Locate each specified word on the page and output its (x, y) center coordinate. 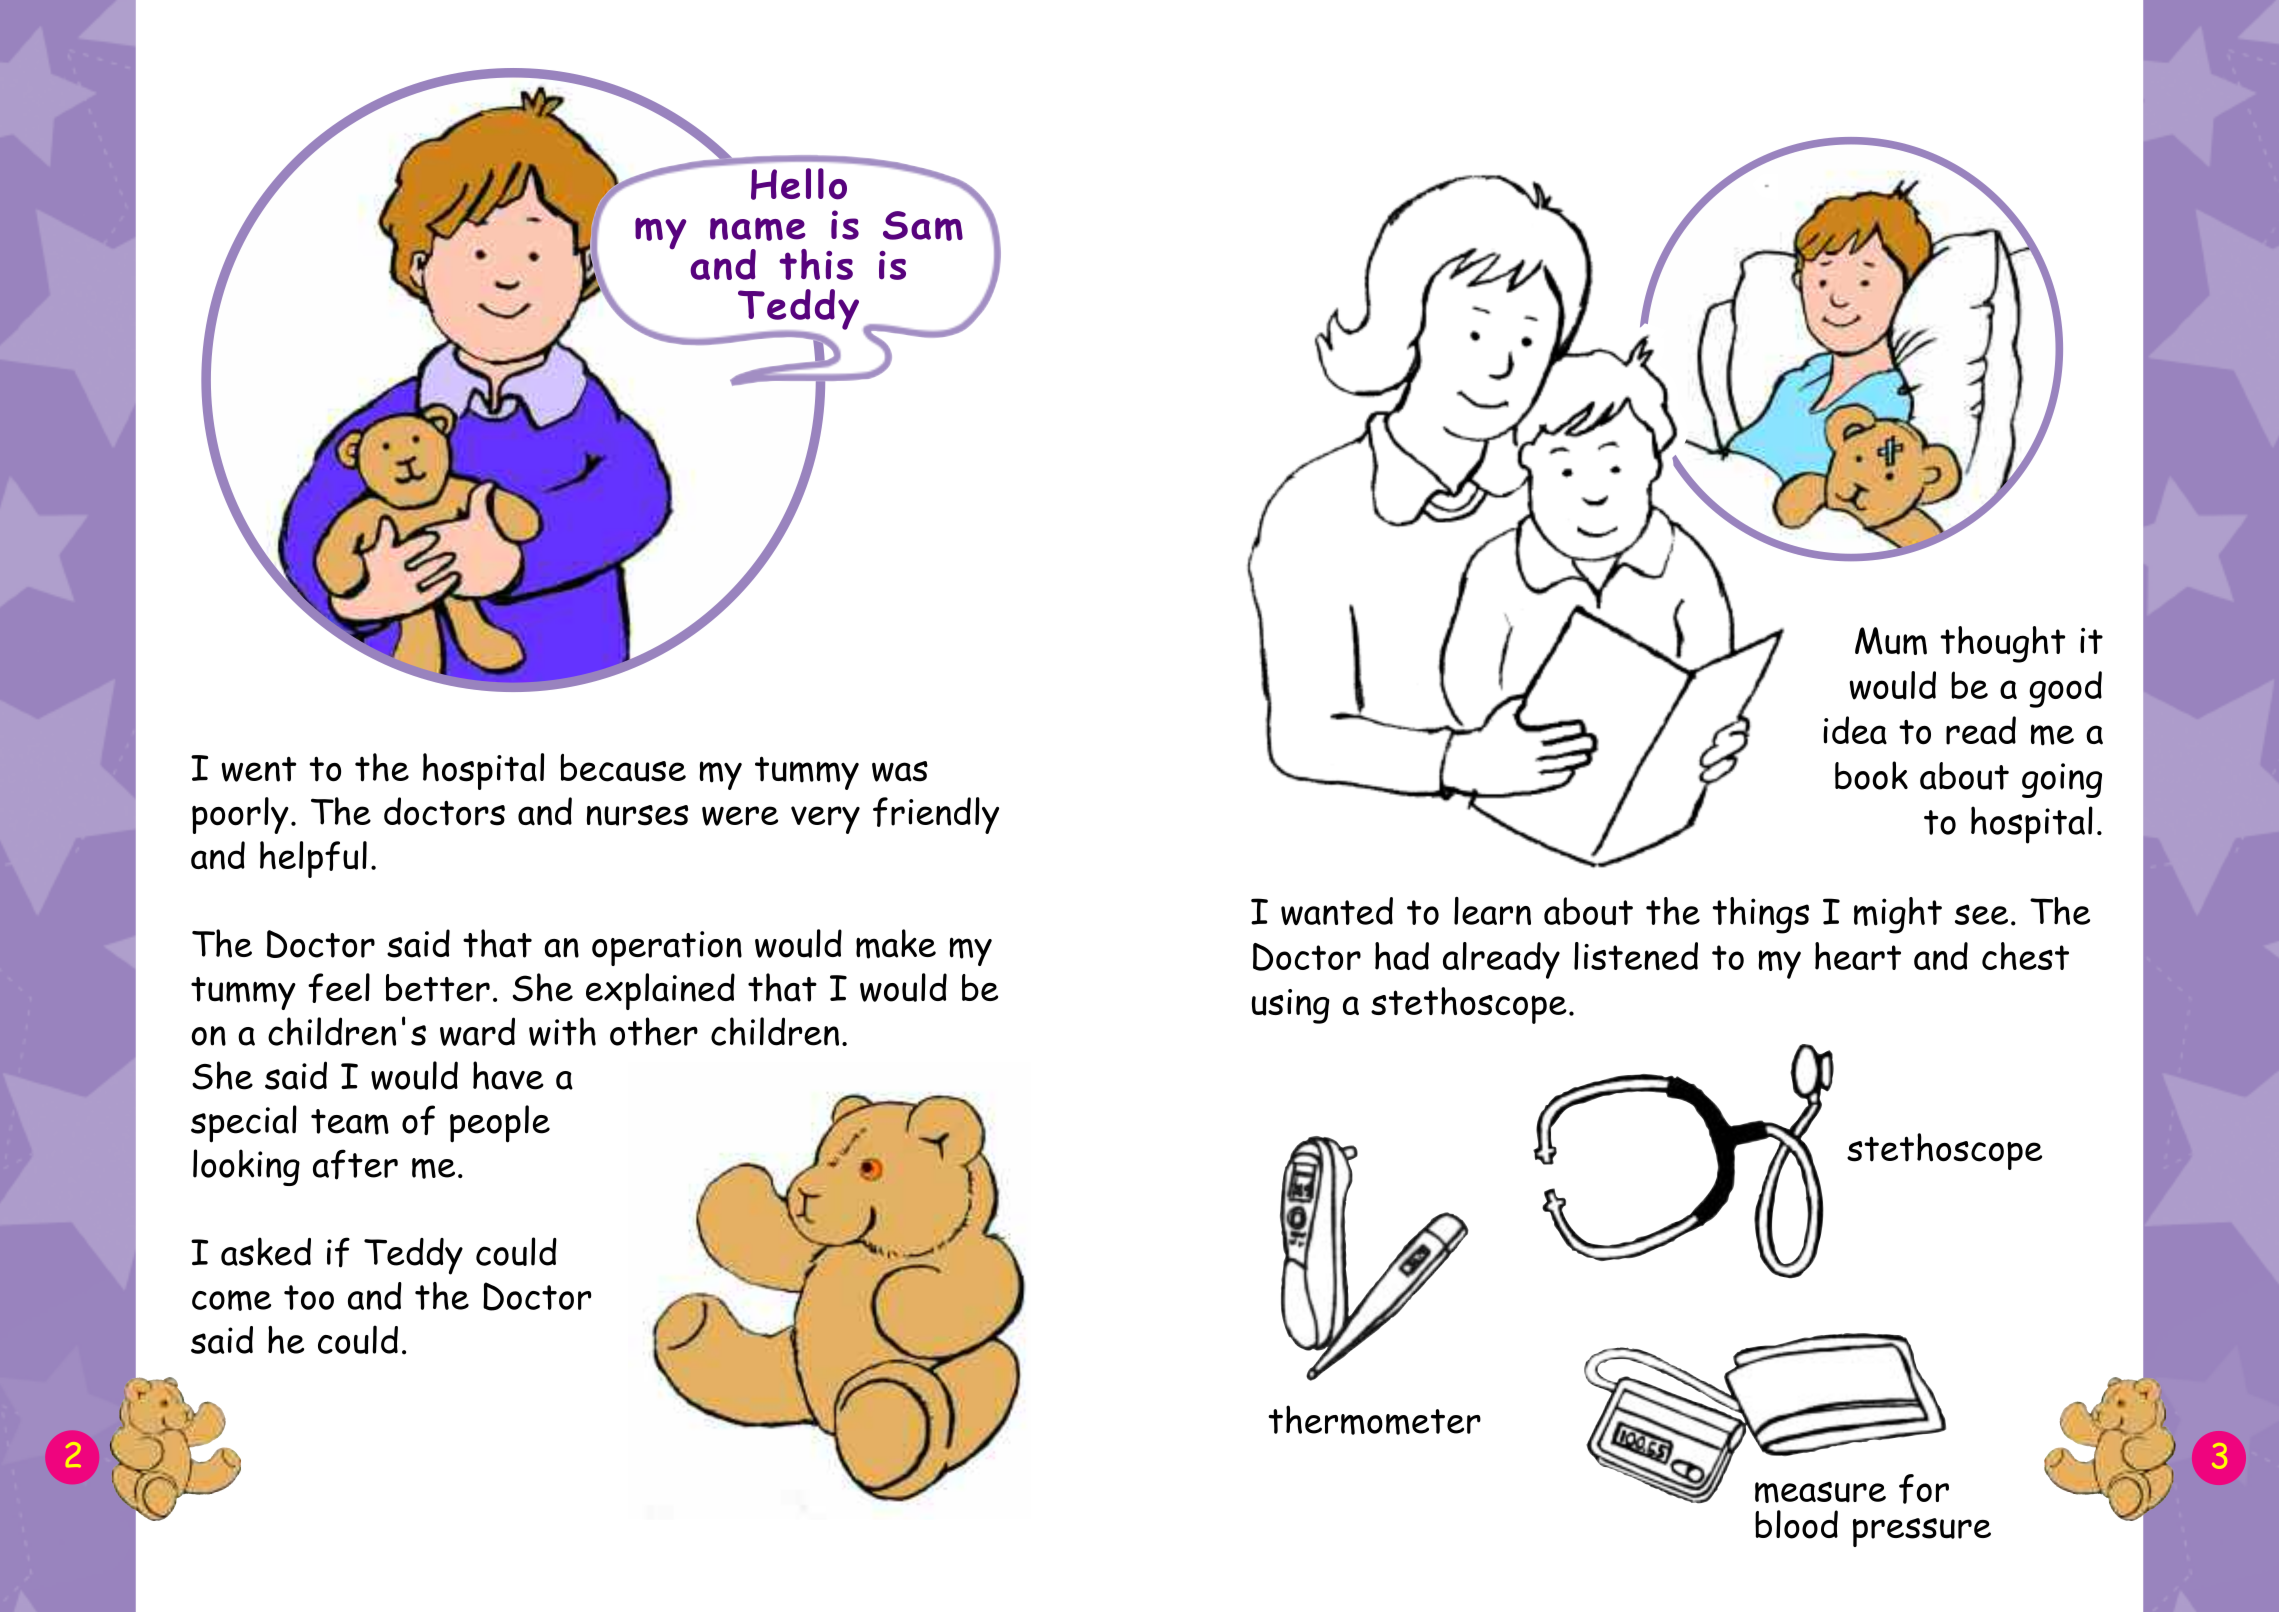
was (900, 771)
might (1898, 915)
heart (1858, 956)
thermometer (1374, 1420)
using (1291, 1006)
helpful (313, 859)
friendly (936, 815)
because (623, 768)
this (816, 264)
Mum (1891, 641)
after (355, 1164)
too (309, 1297)
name (758, 229)
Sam (923, 226)
